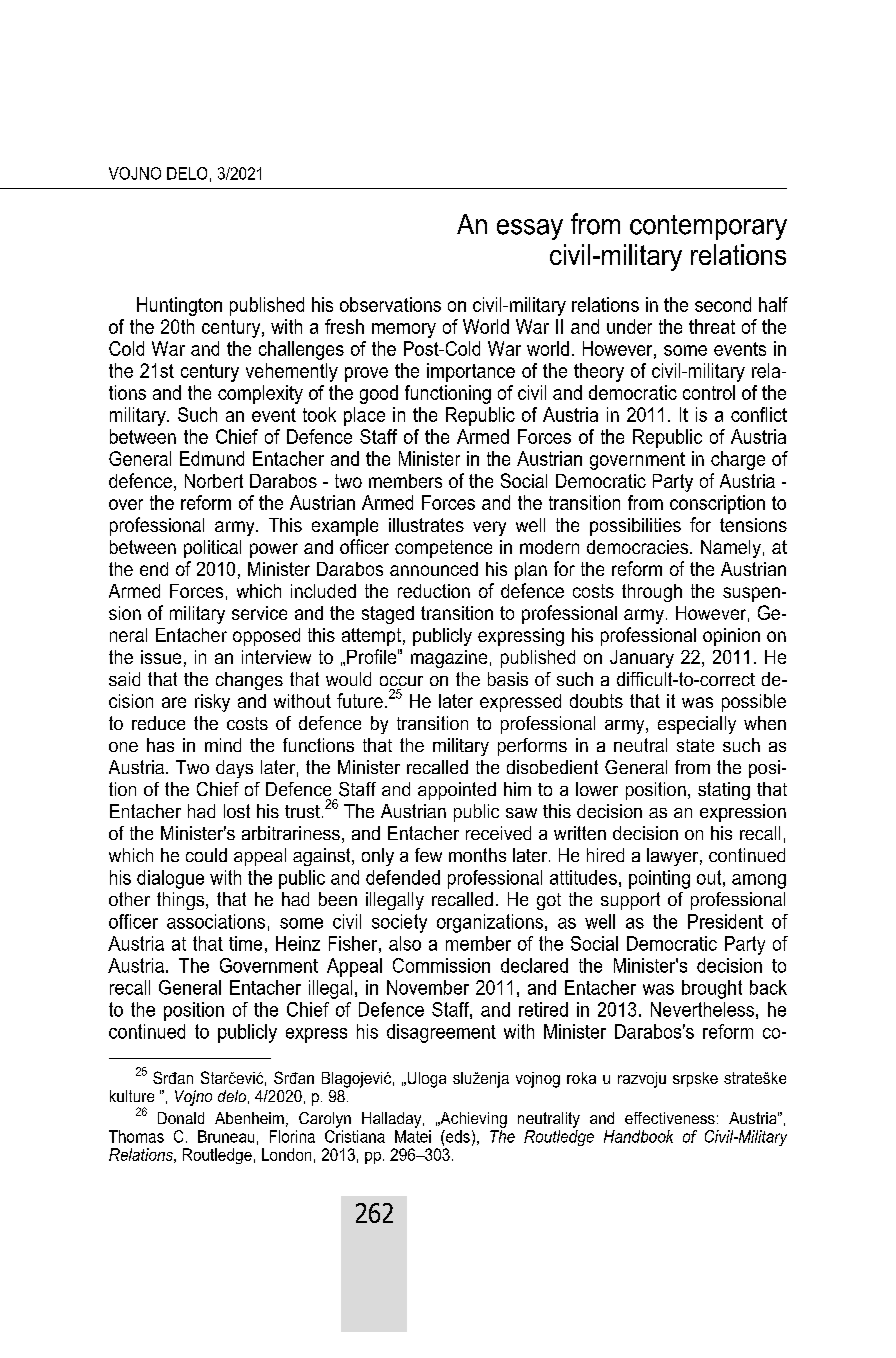  I want to click on magazine, so click(449, 659).
